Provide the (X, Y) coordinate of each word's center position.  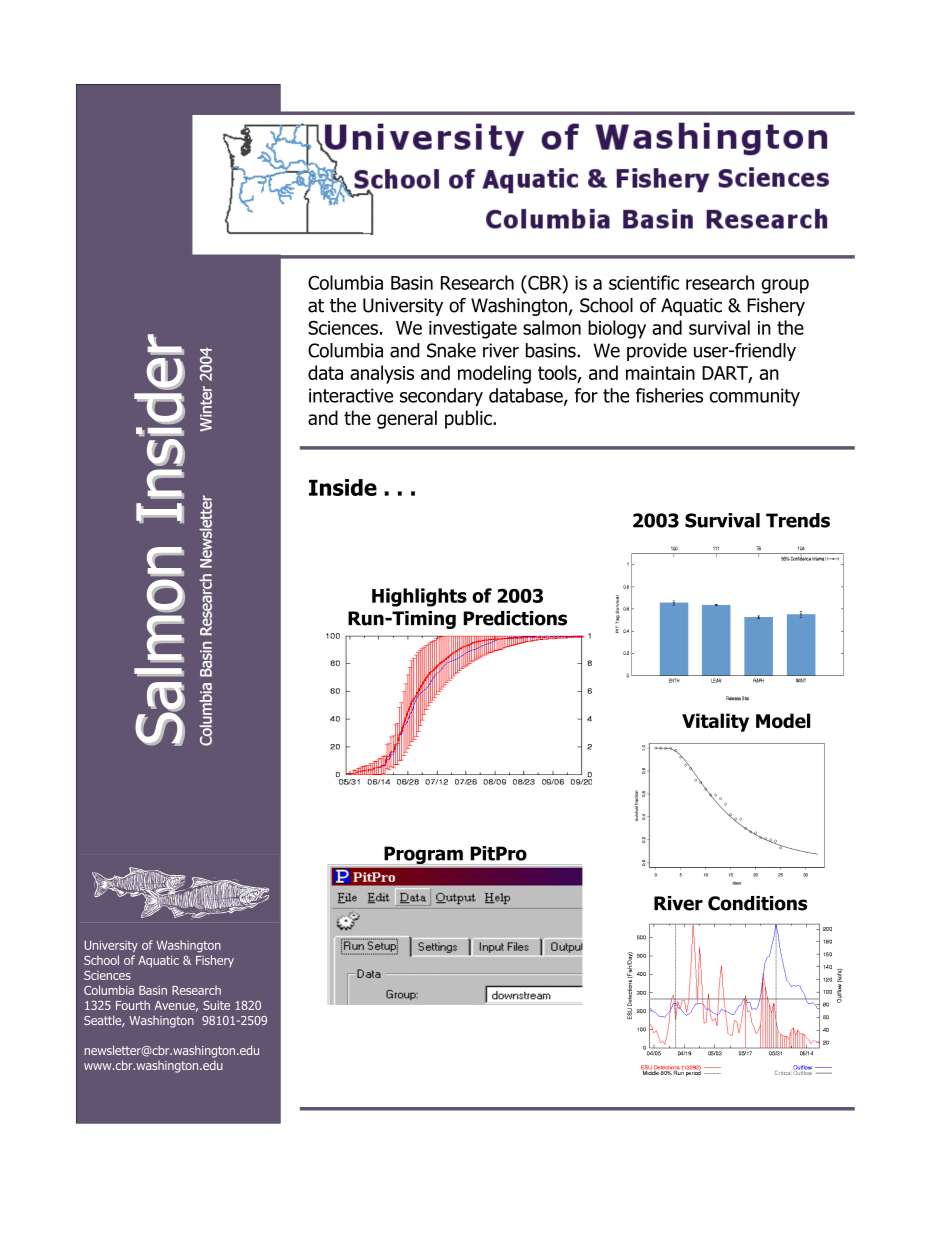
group (785, 286)
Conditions (757, 903)
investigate (473, 330)
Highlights (419, 597)
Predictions (515, 618)
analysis (382, 374)
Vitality (715, 722)
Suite (216, 1005)
